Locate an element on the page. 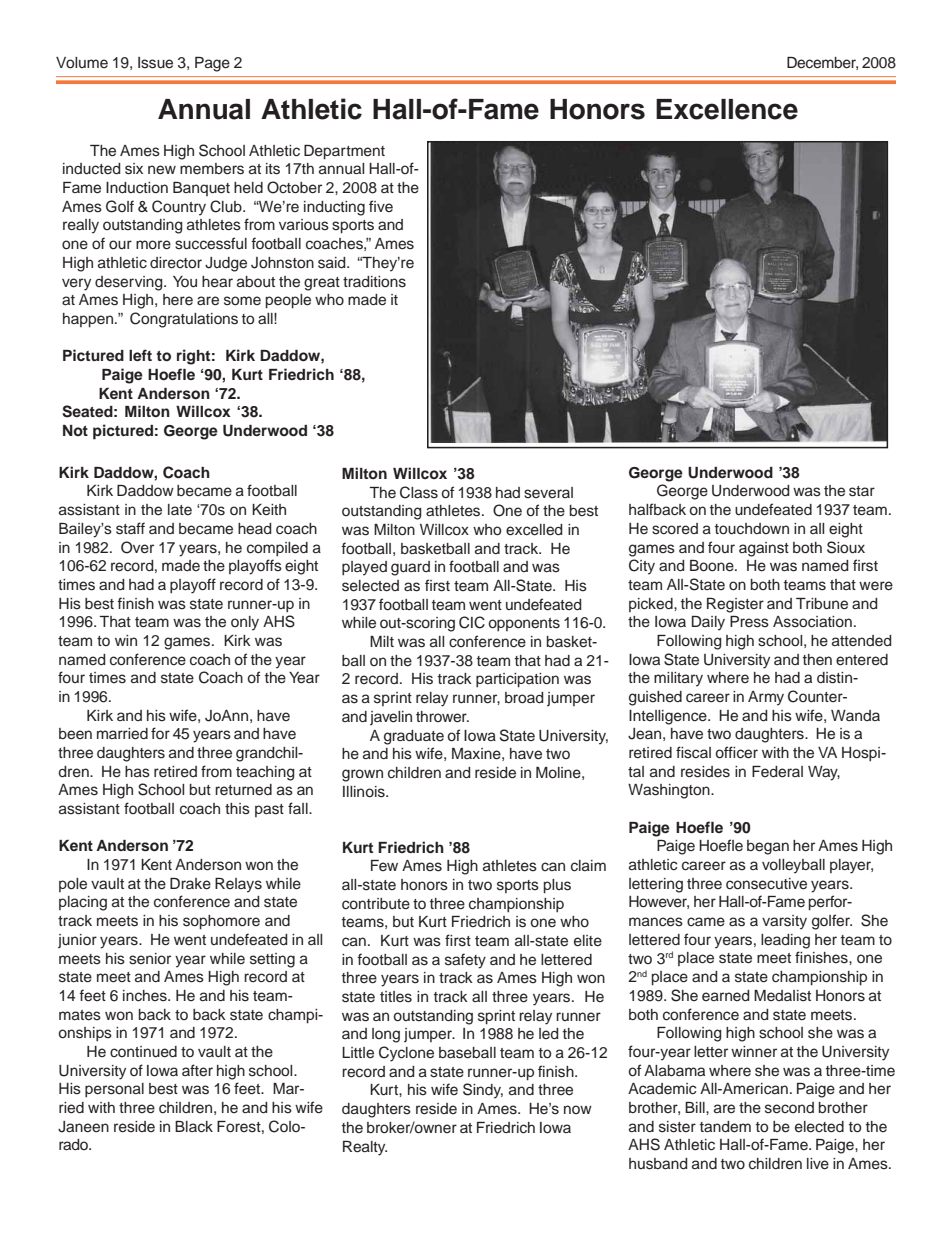  star is located at coordinates (862, 491).
